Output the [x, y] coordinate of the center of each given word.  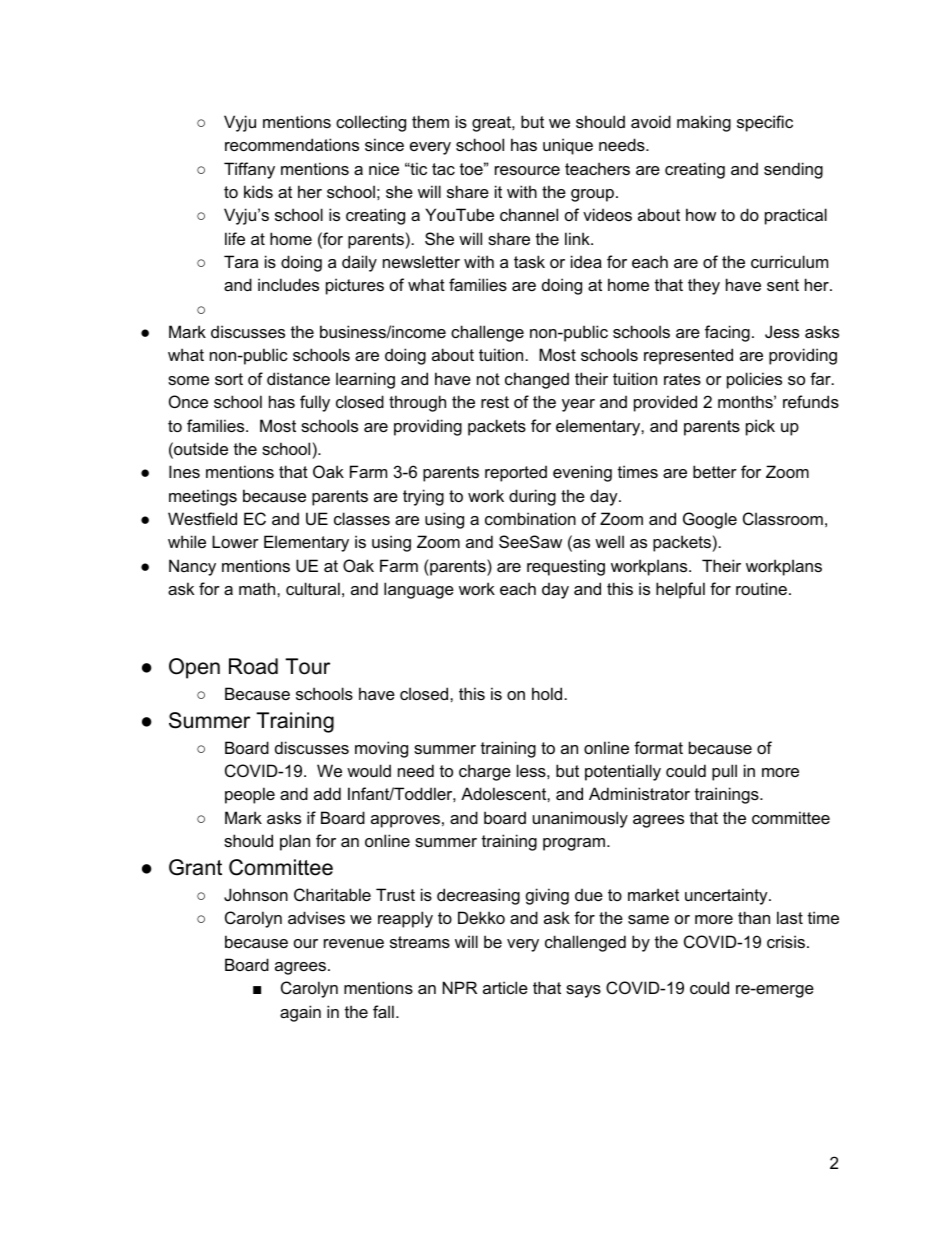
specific [765, 123]
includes [288, 284]
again [300, 1013]
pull [724, 772]
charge [485, 772]
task [529, 261]
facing [727, 333]
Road [253, 666]
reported [516, 473]
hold [547, 693]
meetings [203, 497]
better [715, 471]
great [492, 124]
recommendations [292, 144]
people [250, 795]
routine [761, 588]
